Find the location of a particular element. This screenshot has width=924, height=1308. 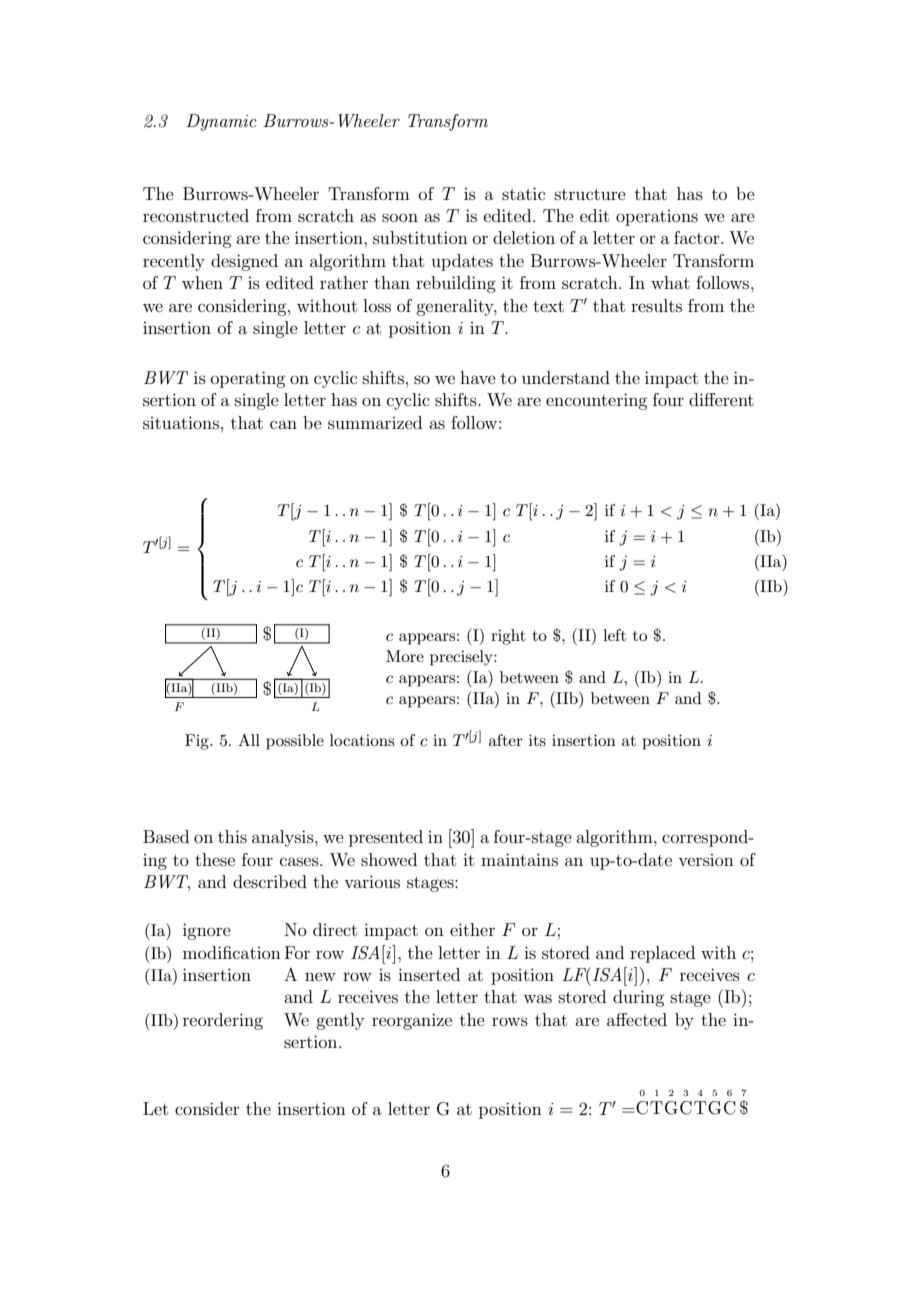

operations is located at coordinates (657, 218).
